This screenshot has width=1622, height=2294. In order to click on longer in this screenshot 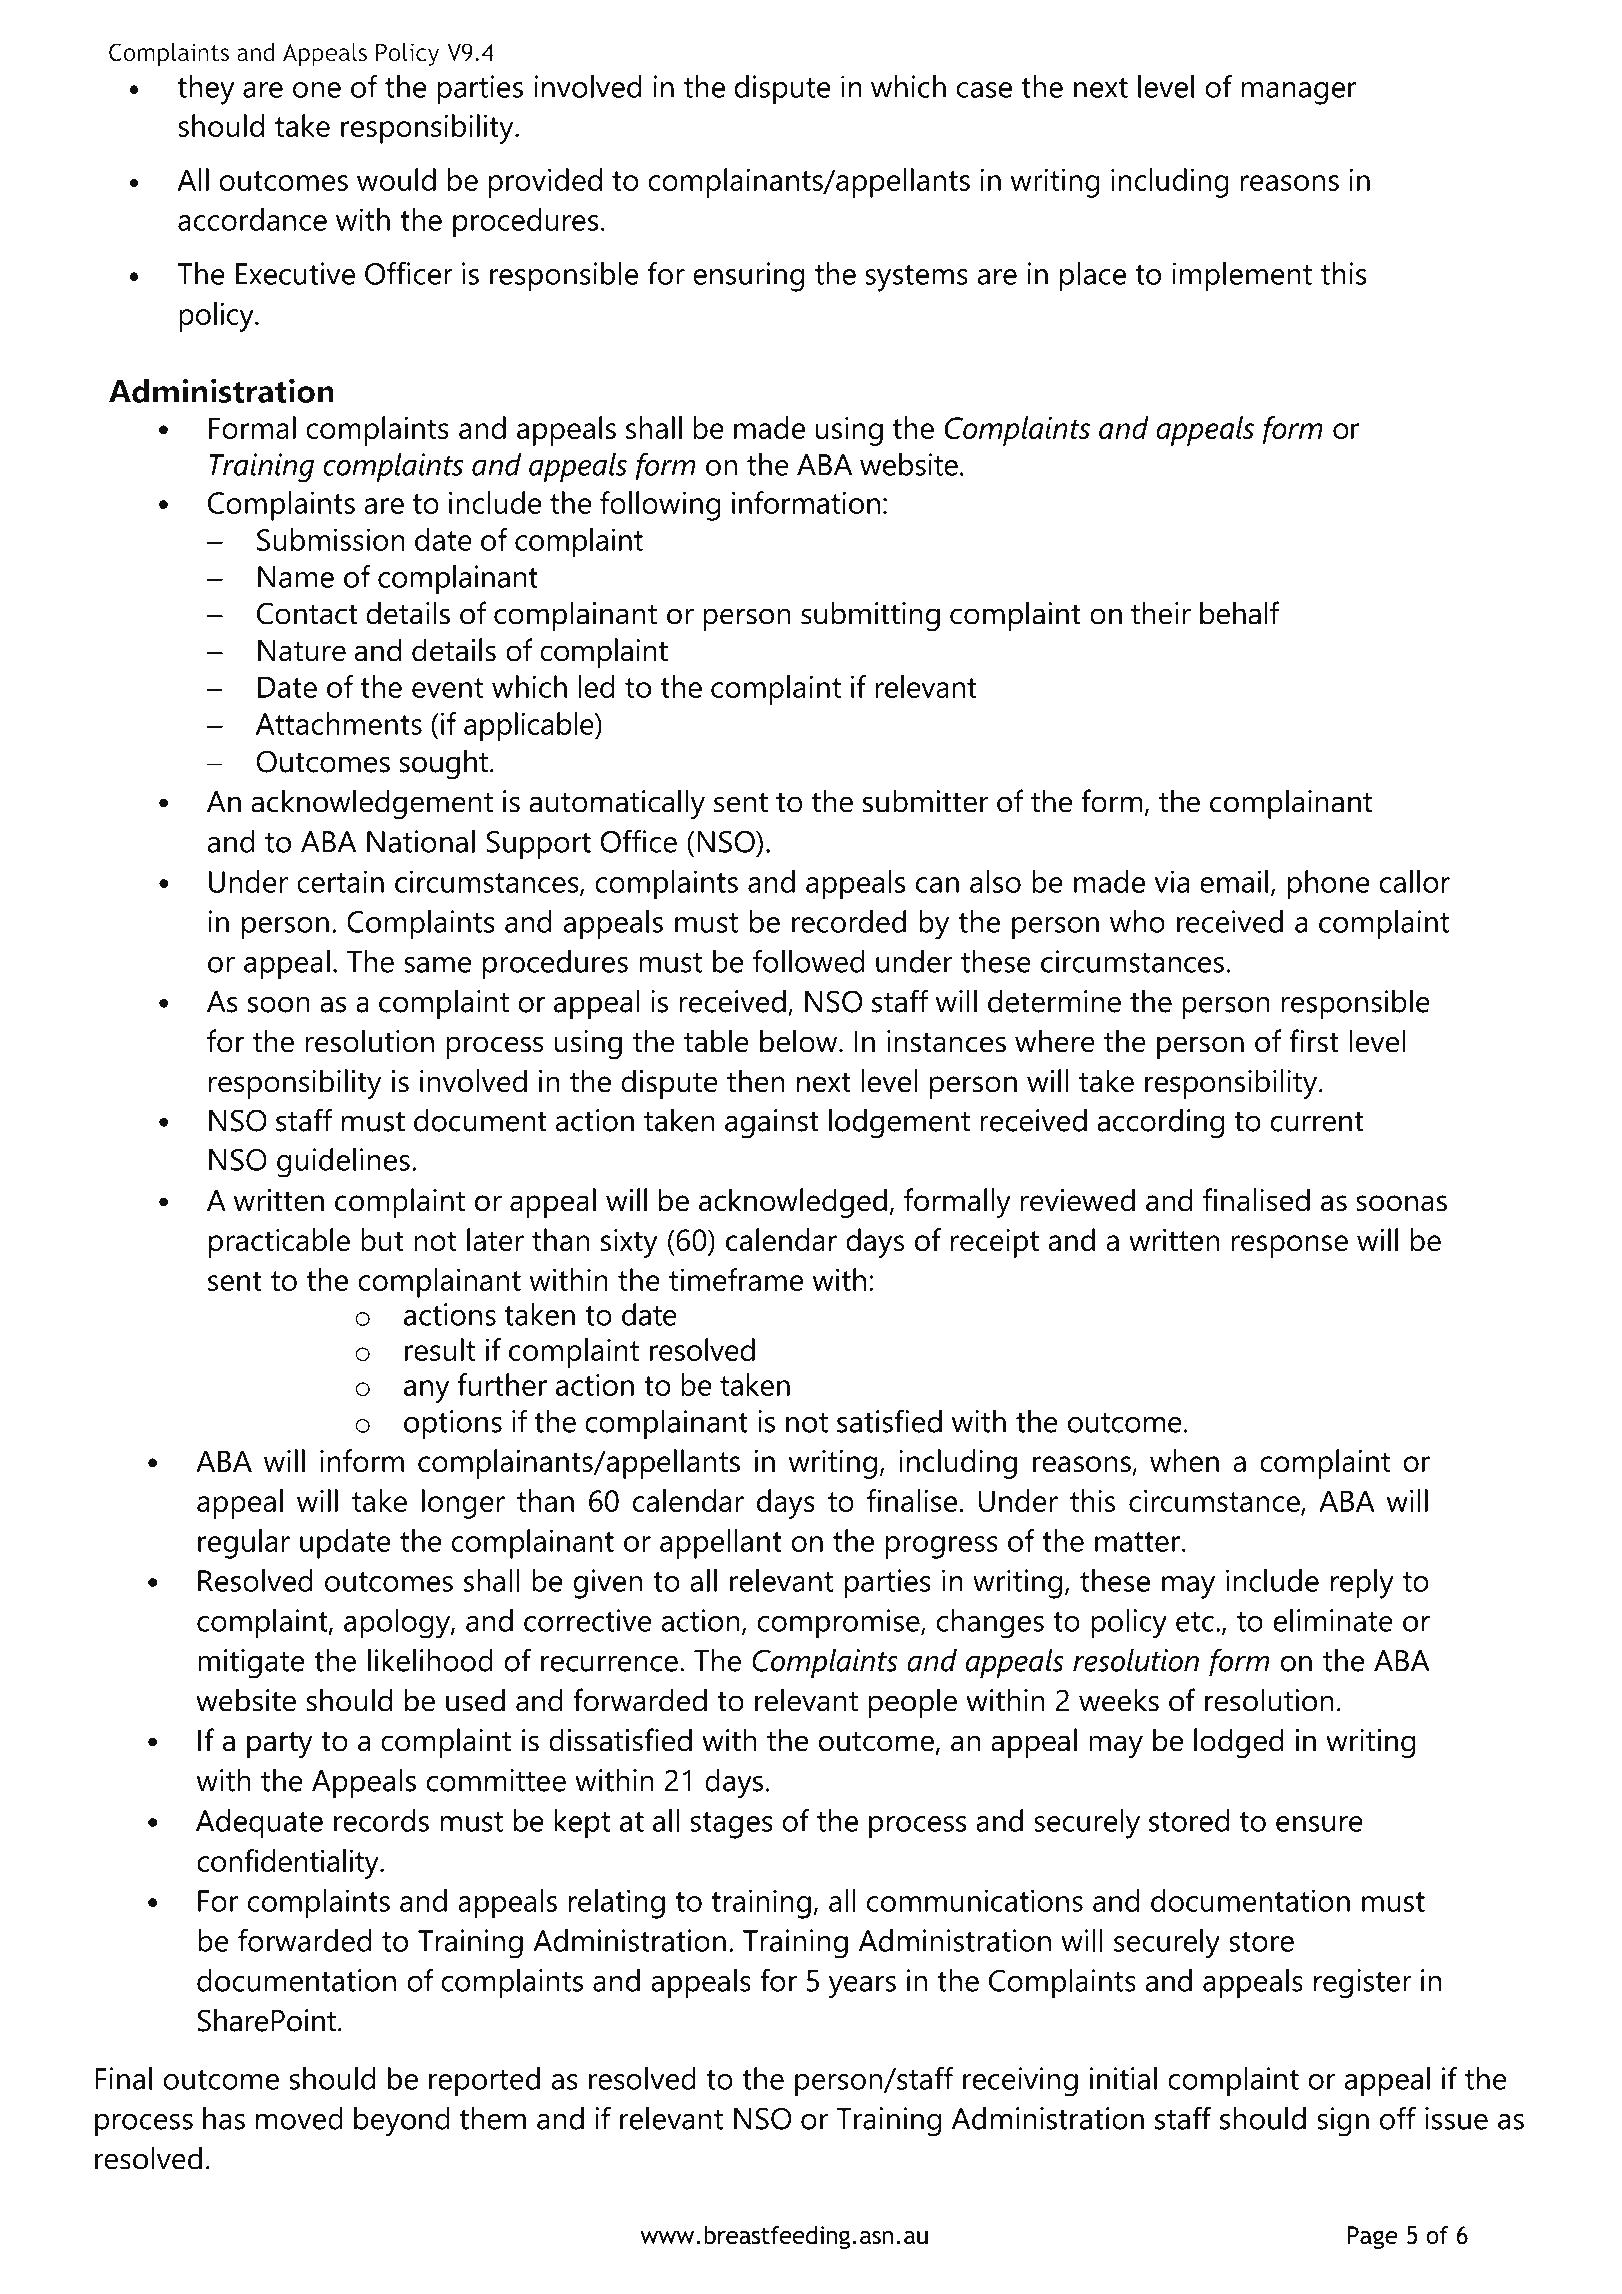, I will do `click(463, 1504)`.
